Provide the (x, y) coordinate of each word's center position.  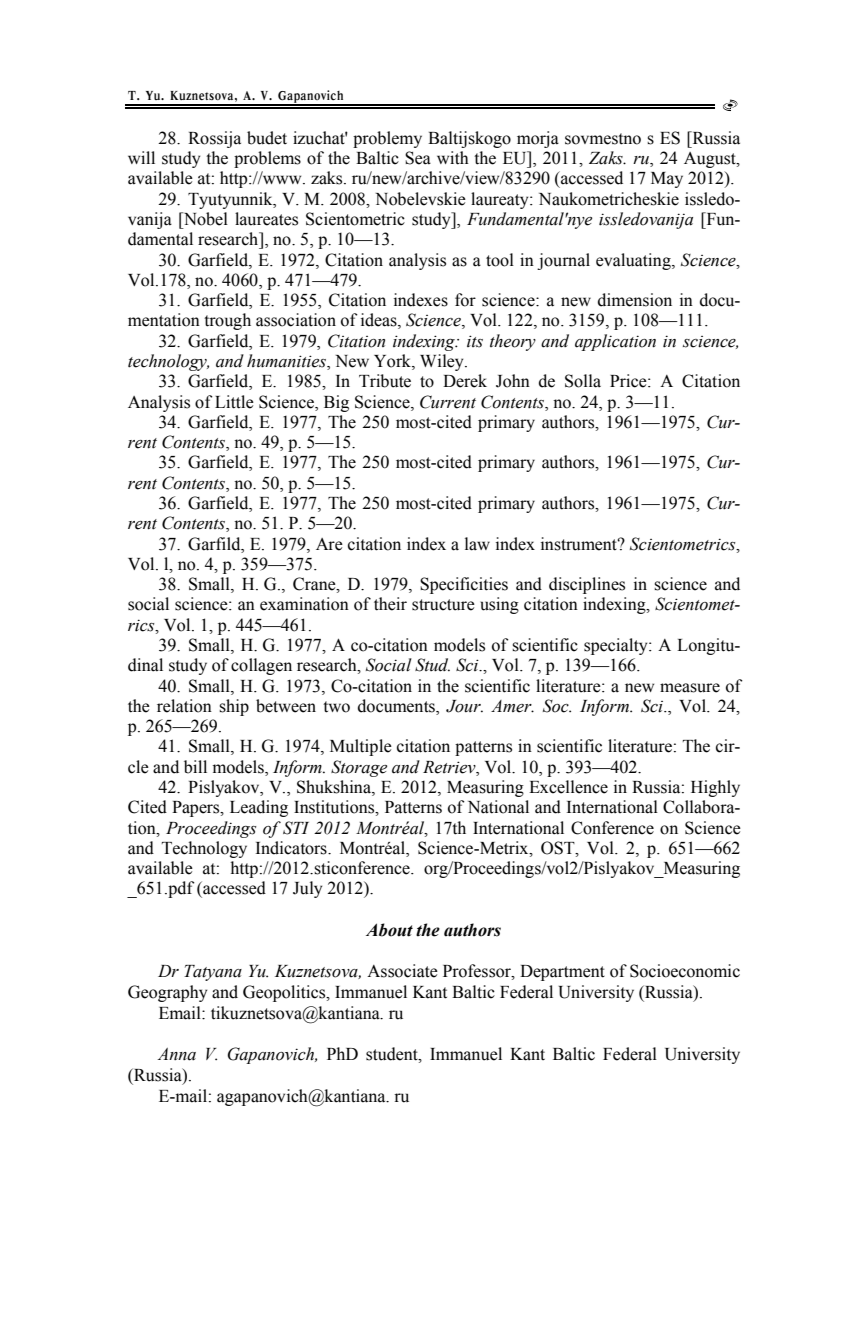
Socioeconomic (685, 971)
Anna (176, 1054)
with (453, 158)
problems (267, 159)
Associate (402, 971)
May (667, 180)
